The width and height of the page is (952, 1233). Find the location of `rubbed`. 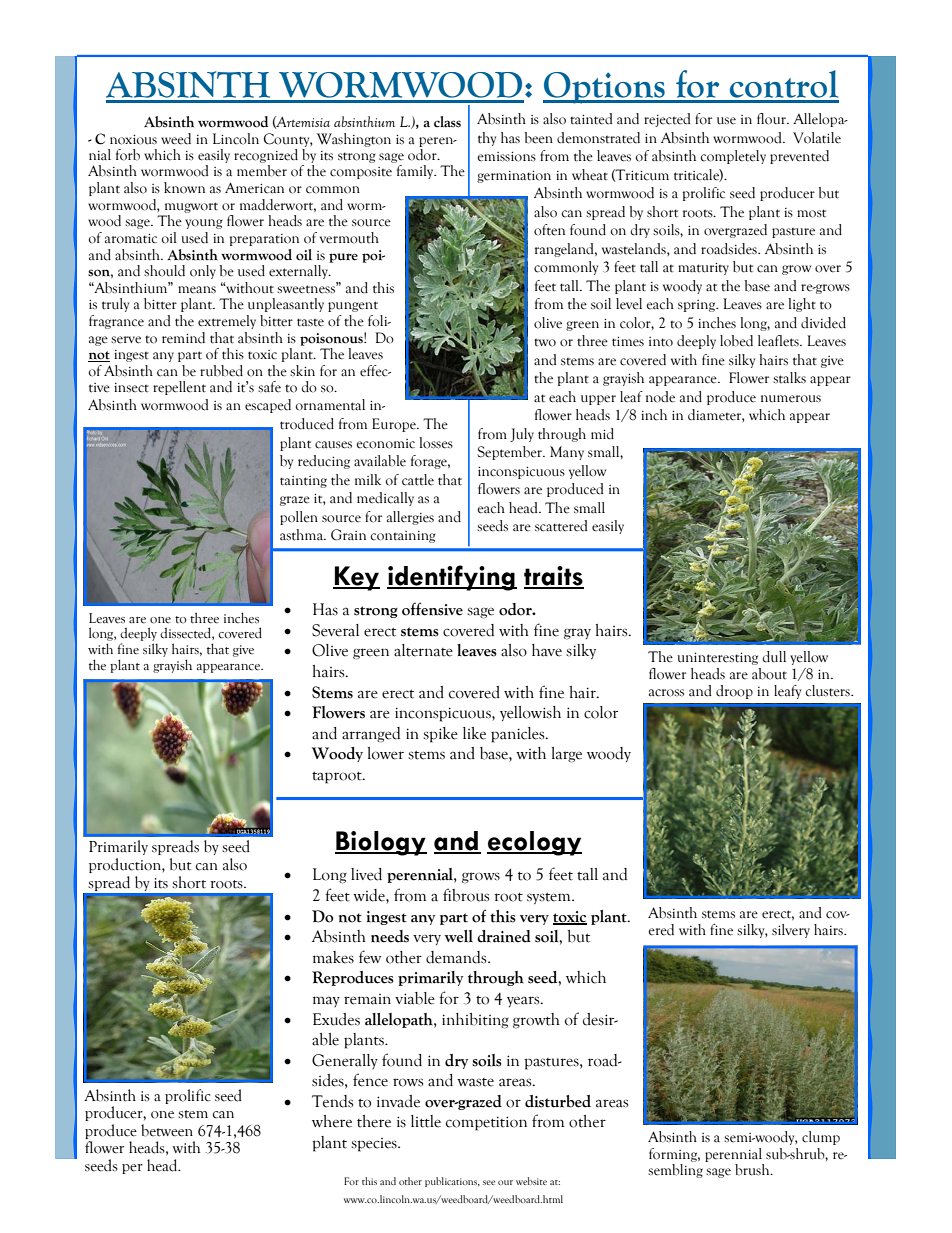

rubbed is located at coordinates (221, 371).
